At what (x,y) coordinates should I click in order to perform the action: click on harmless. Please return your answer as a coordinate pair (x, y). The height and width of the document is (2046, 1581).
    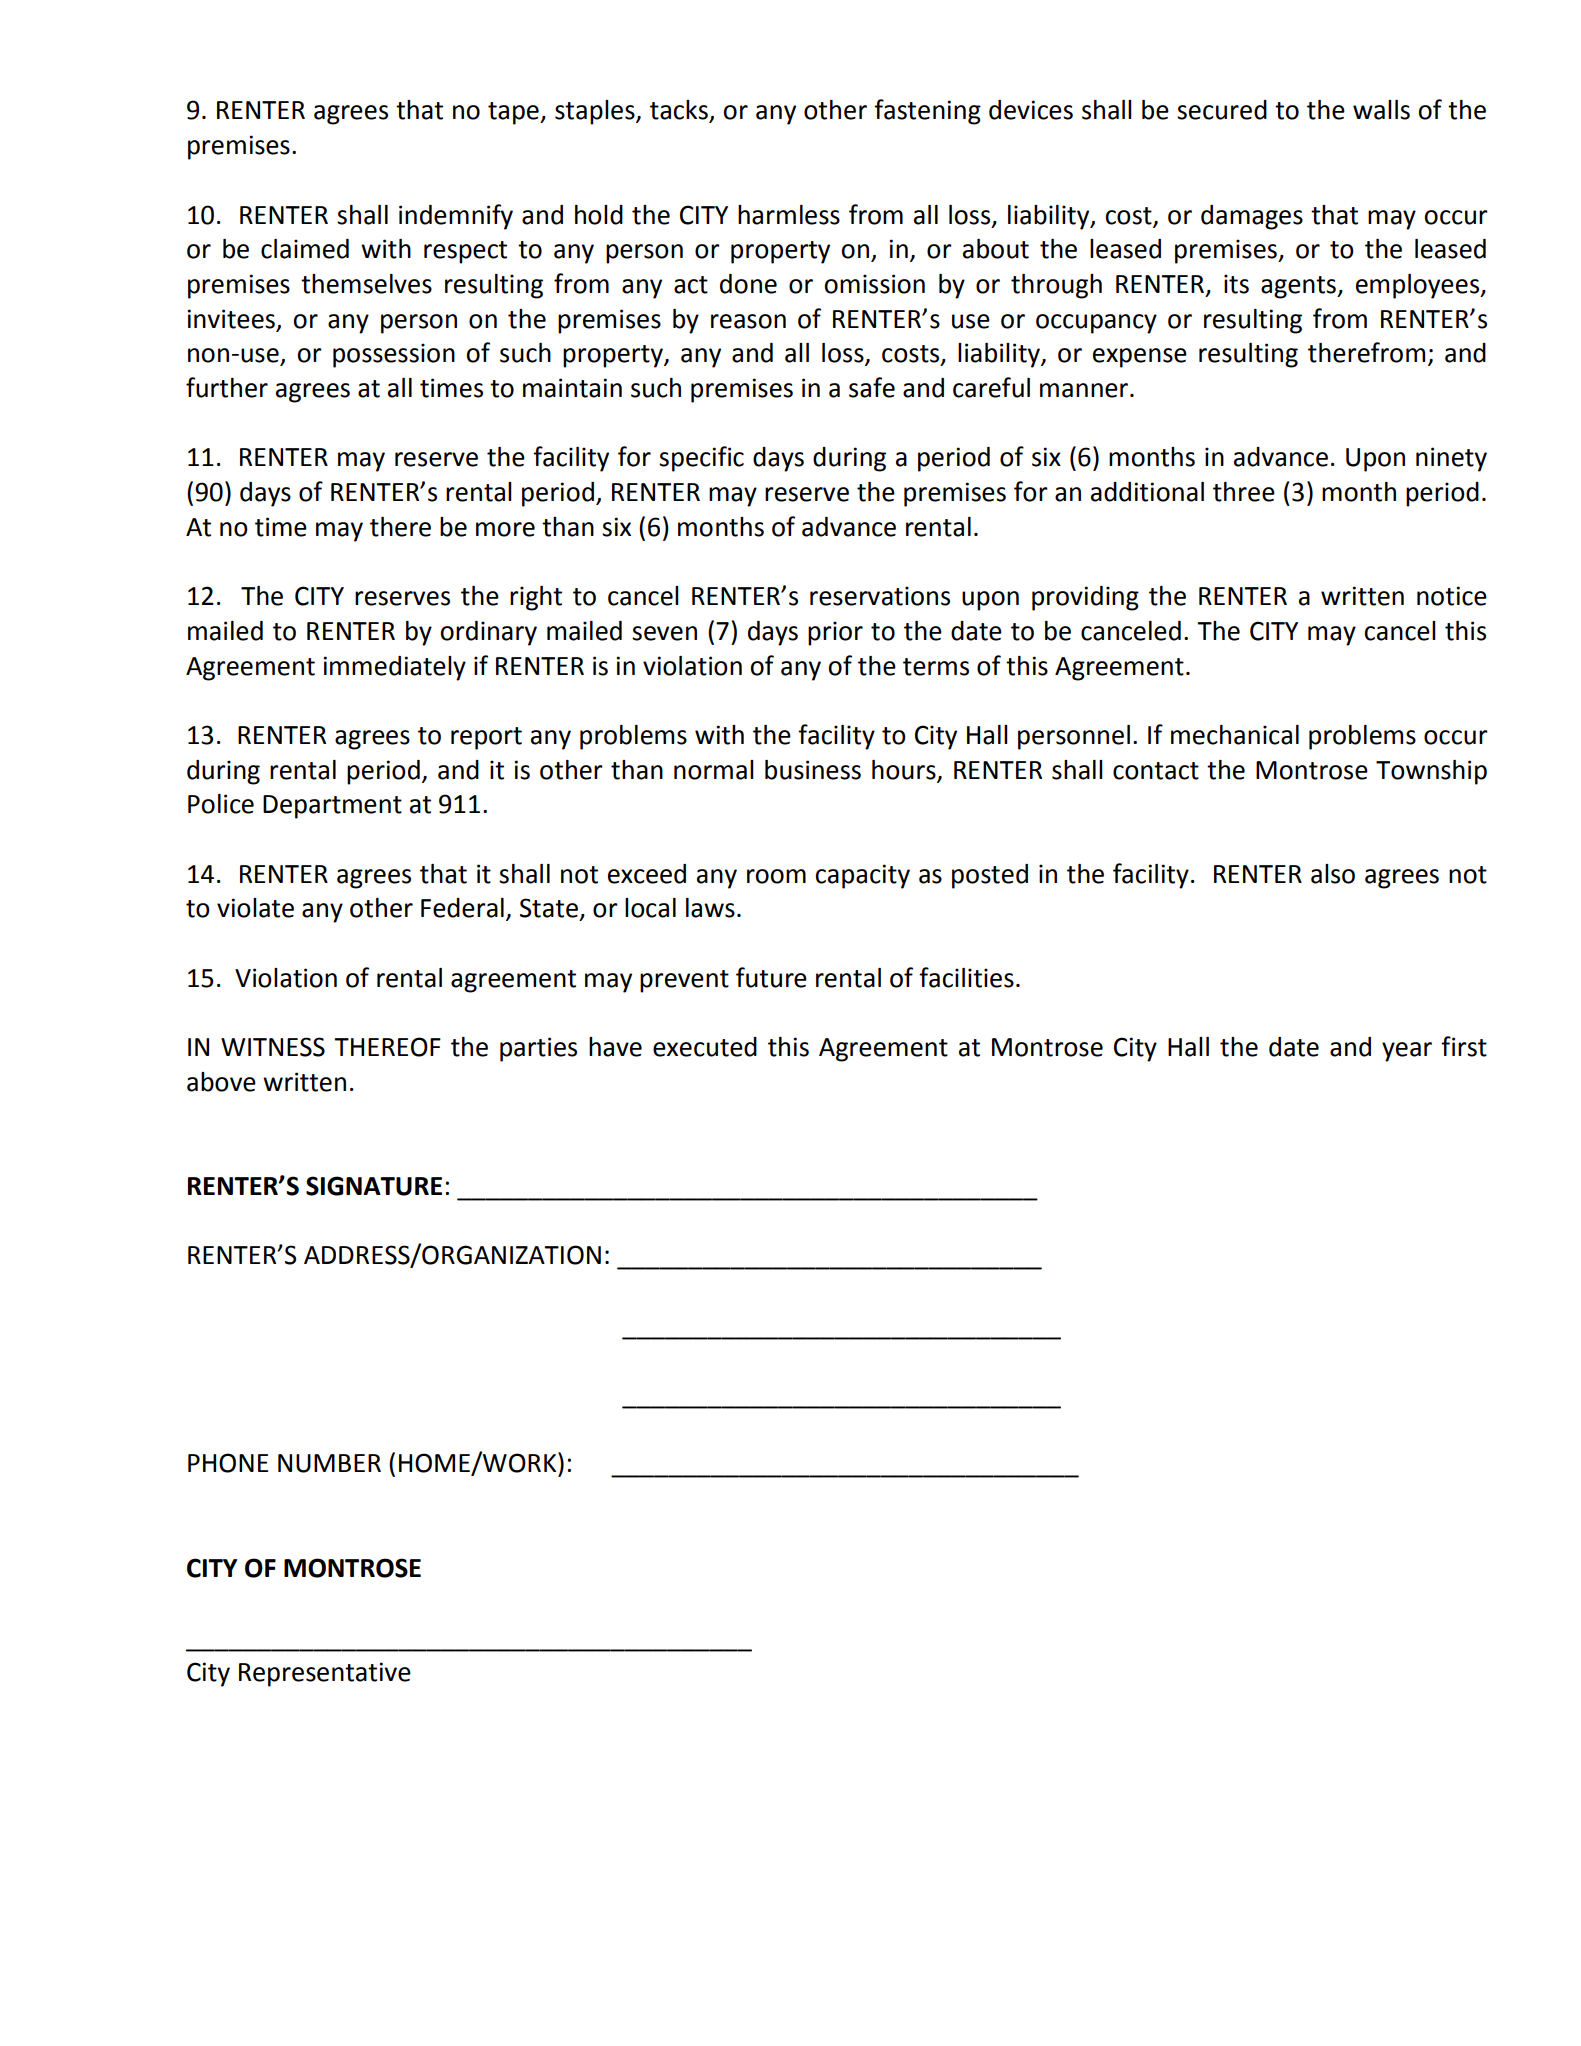
    Looking at the image, I should click on (789, 215).
